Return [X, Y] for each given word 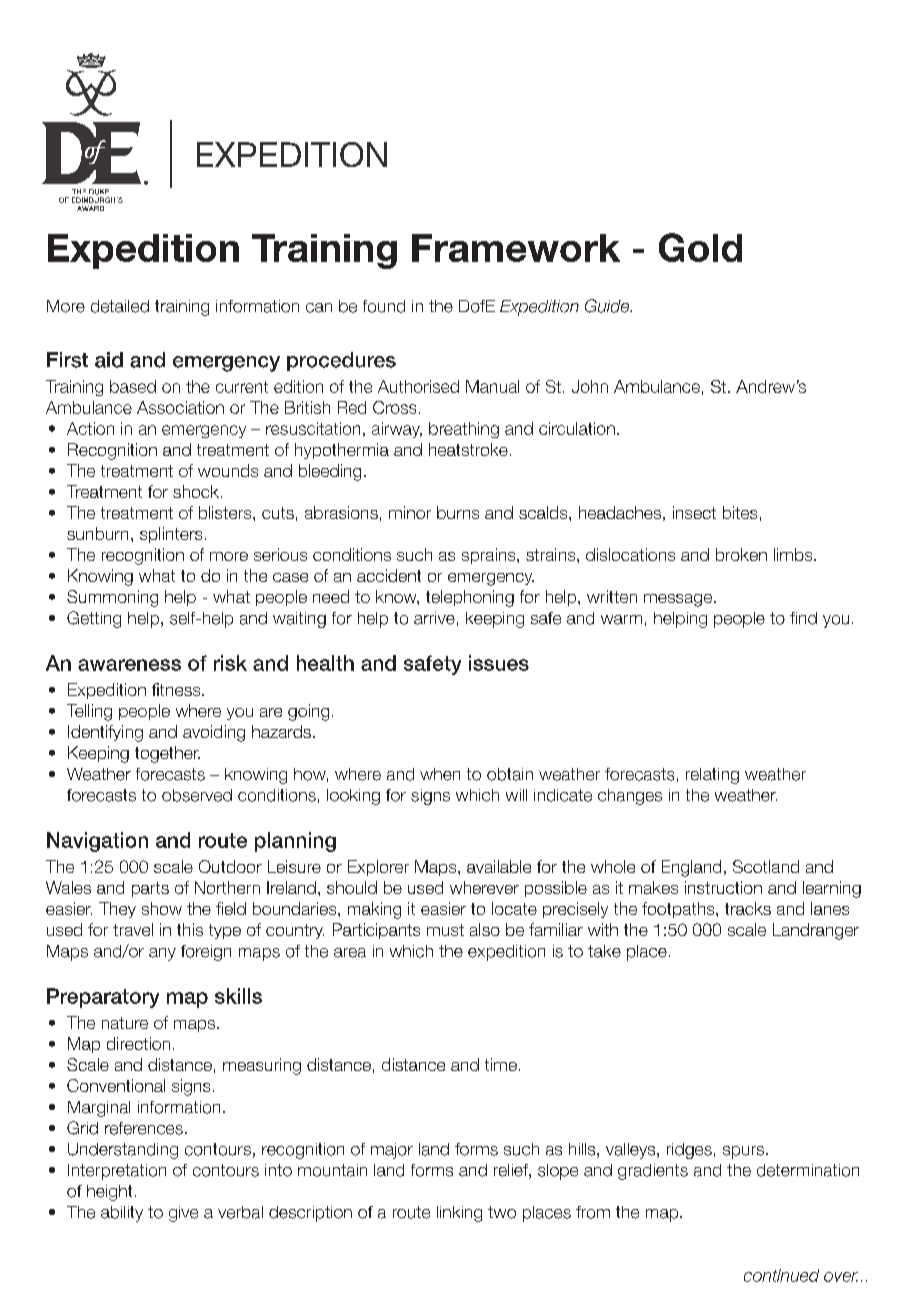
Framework [516, 248]
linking [459, 1214]
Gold [700, 247]
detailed [120, 306]
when [440, 774]
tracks [748, 908]
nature [125, 1023]
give [183, 1214]
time [501, 1064]
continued [781, 1275]
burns [458, 512]
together [167, 754]
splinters [171, 535]
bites [740, 512]
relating [712, 776]
